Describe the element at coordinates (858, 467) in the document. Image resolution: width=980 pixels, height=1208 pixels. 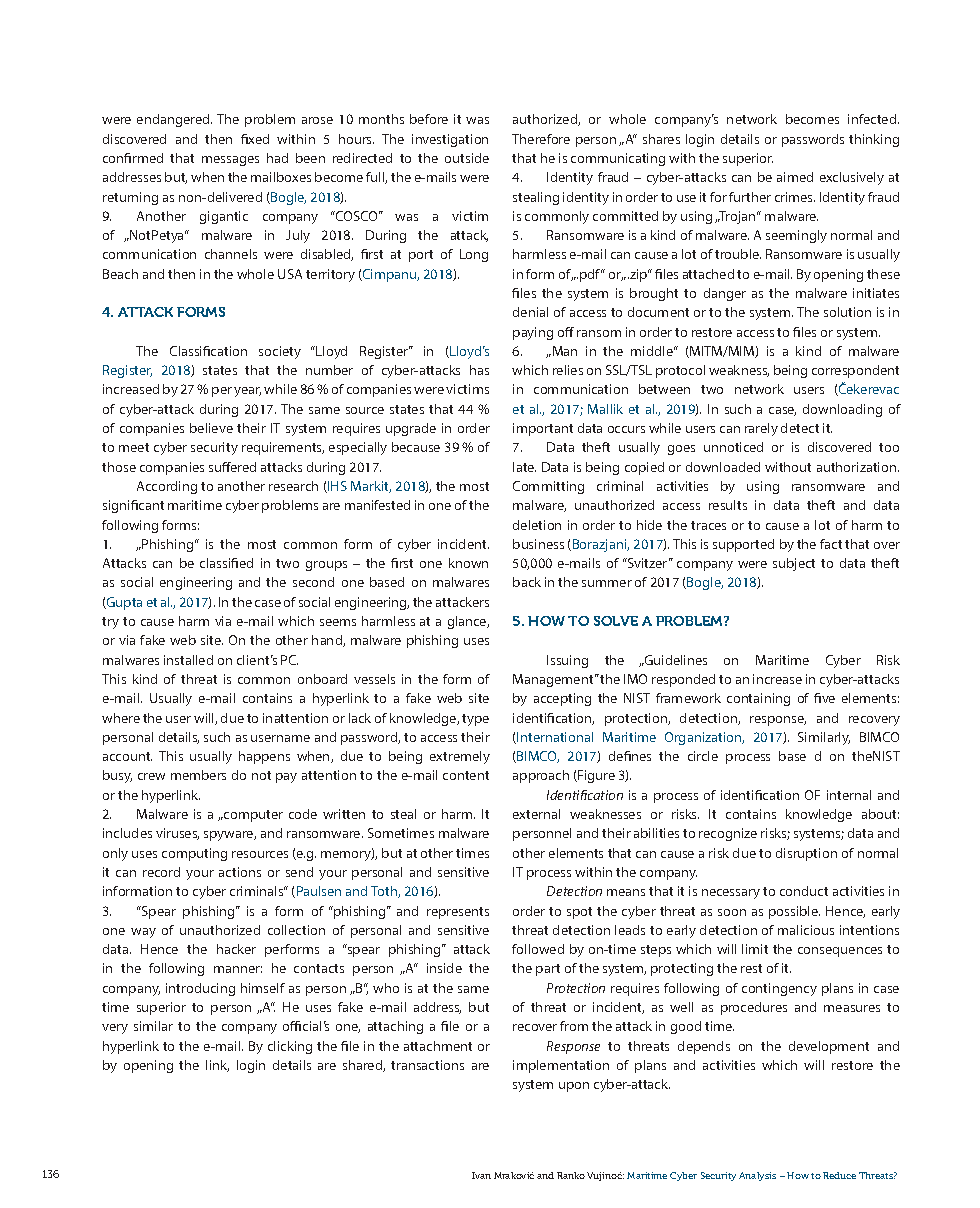
I see `authorization` at that location.
